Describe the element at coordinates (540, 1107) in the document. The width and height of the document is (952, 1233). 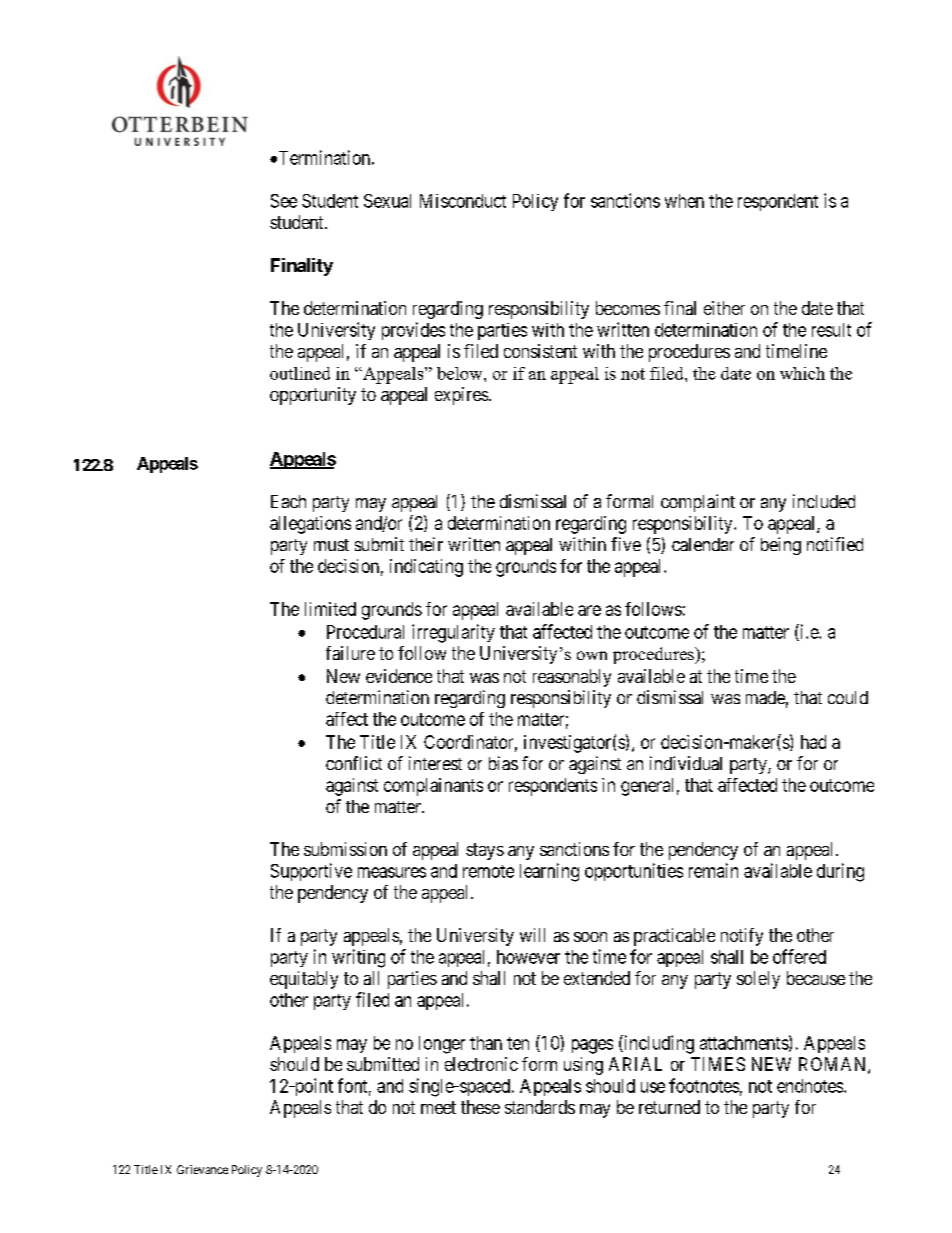
I see `standards` at that location.
